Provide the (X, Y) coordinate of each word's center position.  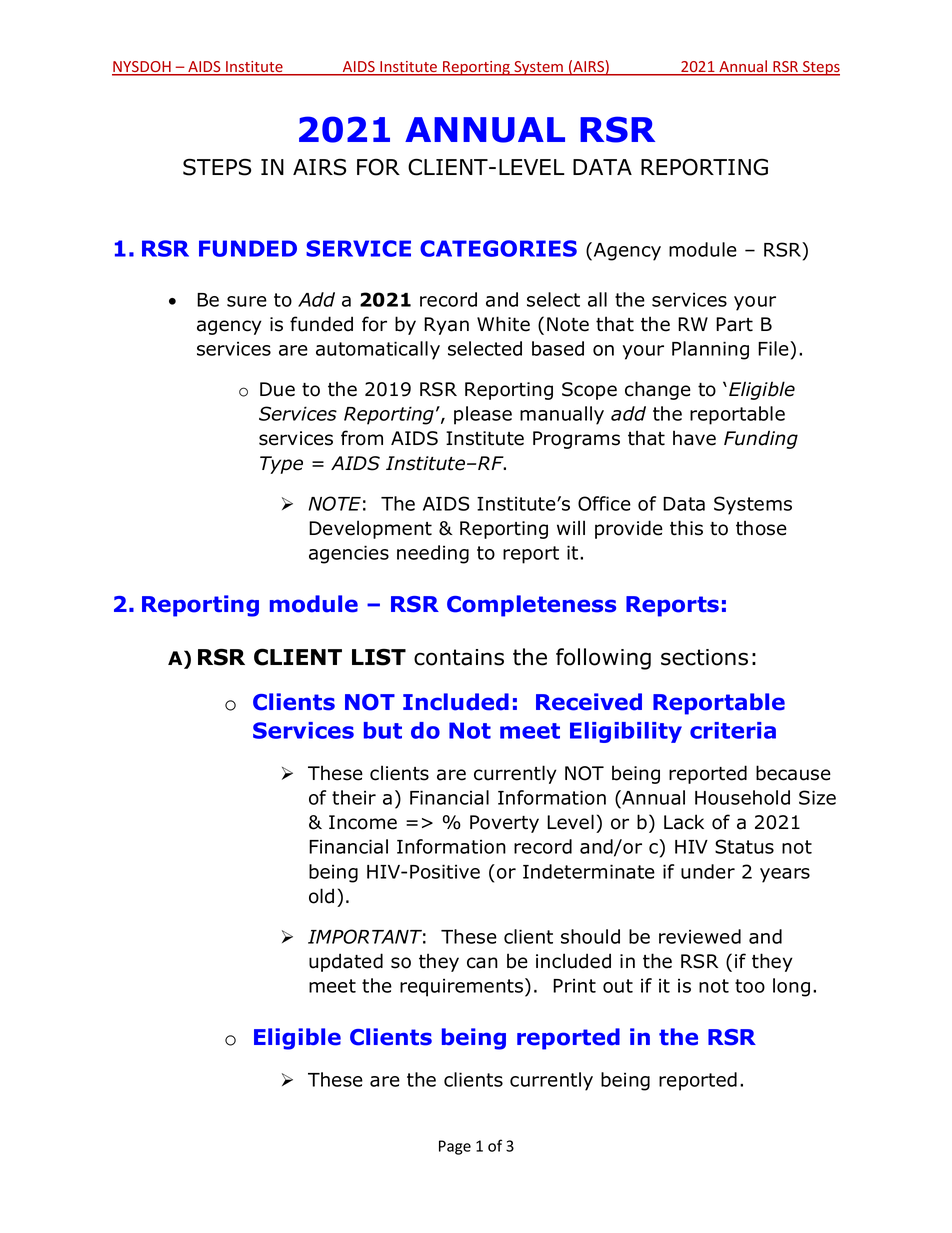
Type (281, 465)
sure (247, 301)
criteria (733, 730)
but (383, 730)
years (785, 875)
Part (734, 324)
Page (455, 1147)
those (761, 528)
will (571, 527)
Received (589, 702)
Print (574, 986)
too (750, 986)
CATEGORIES (498, 248)
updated (346, 962)
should (590, 936)
